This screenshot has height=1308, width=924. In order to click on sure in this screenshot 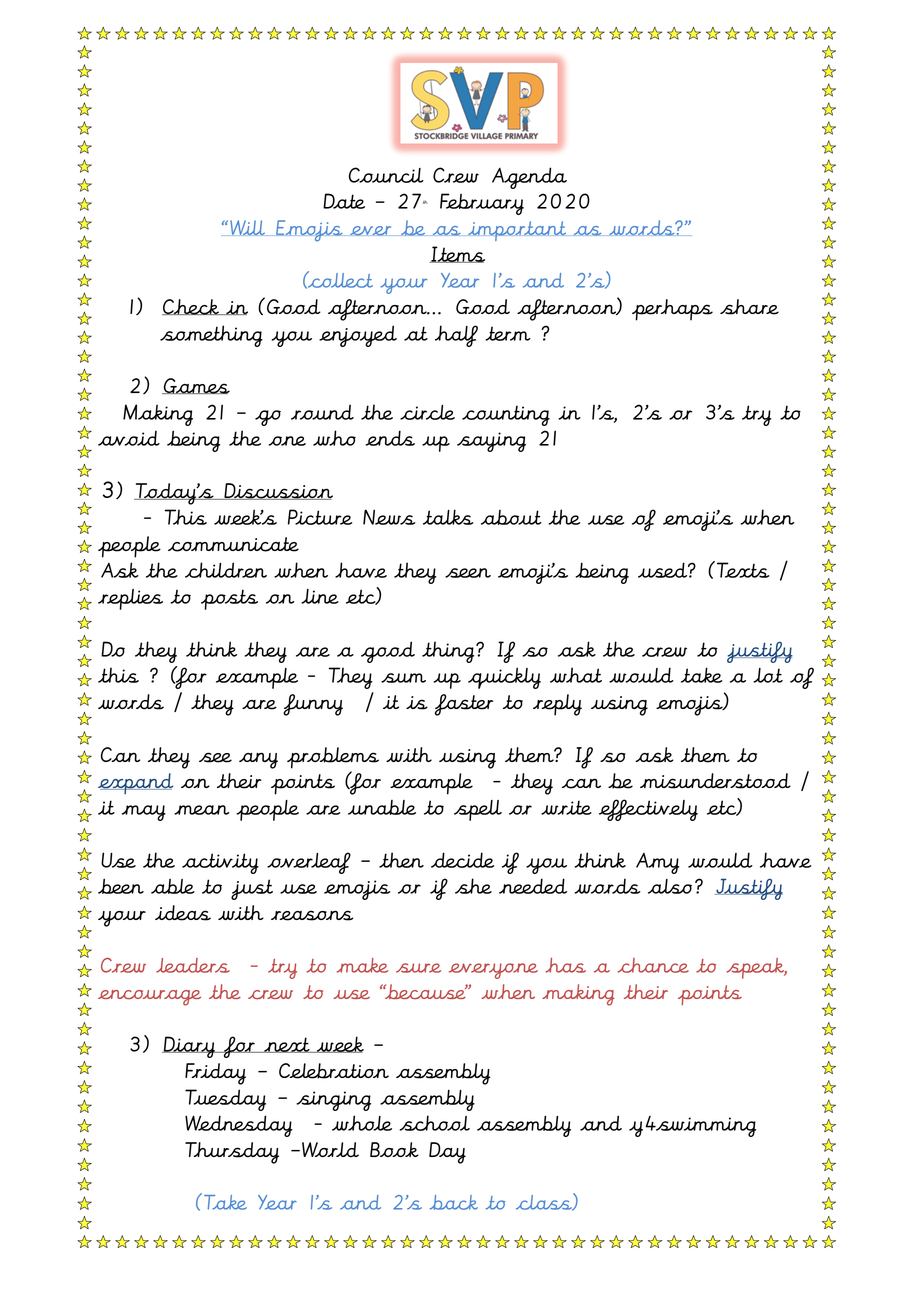, I will do `click(418, 968)`.
